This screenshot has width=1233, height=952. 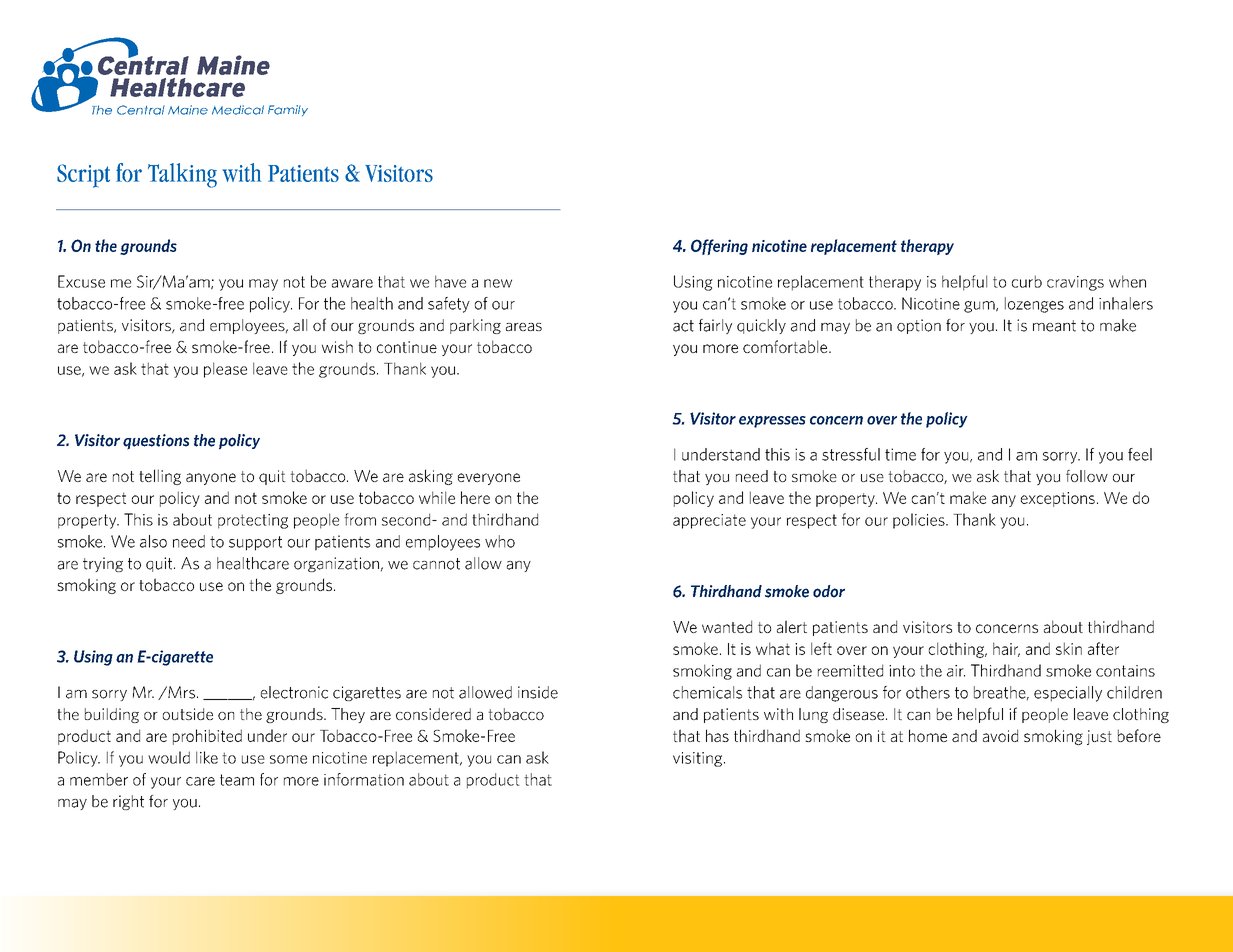 What do you see at coordinates (772, 422) in the screenshot?
I see `expresses` at bounding box center [772, 422].
